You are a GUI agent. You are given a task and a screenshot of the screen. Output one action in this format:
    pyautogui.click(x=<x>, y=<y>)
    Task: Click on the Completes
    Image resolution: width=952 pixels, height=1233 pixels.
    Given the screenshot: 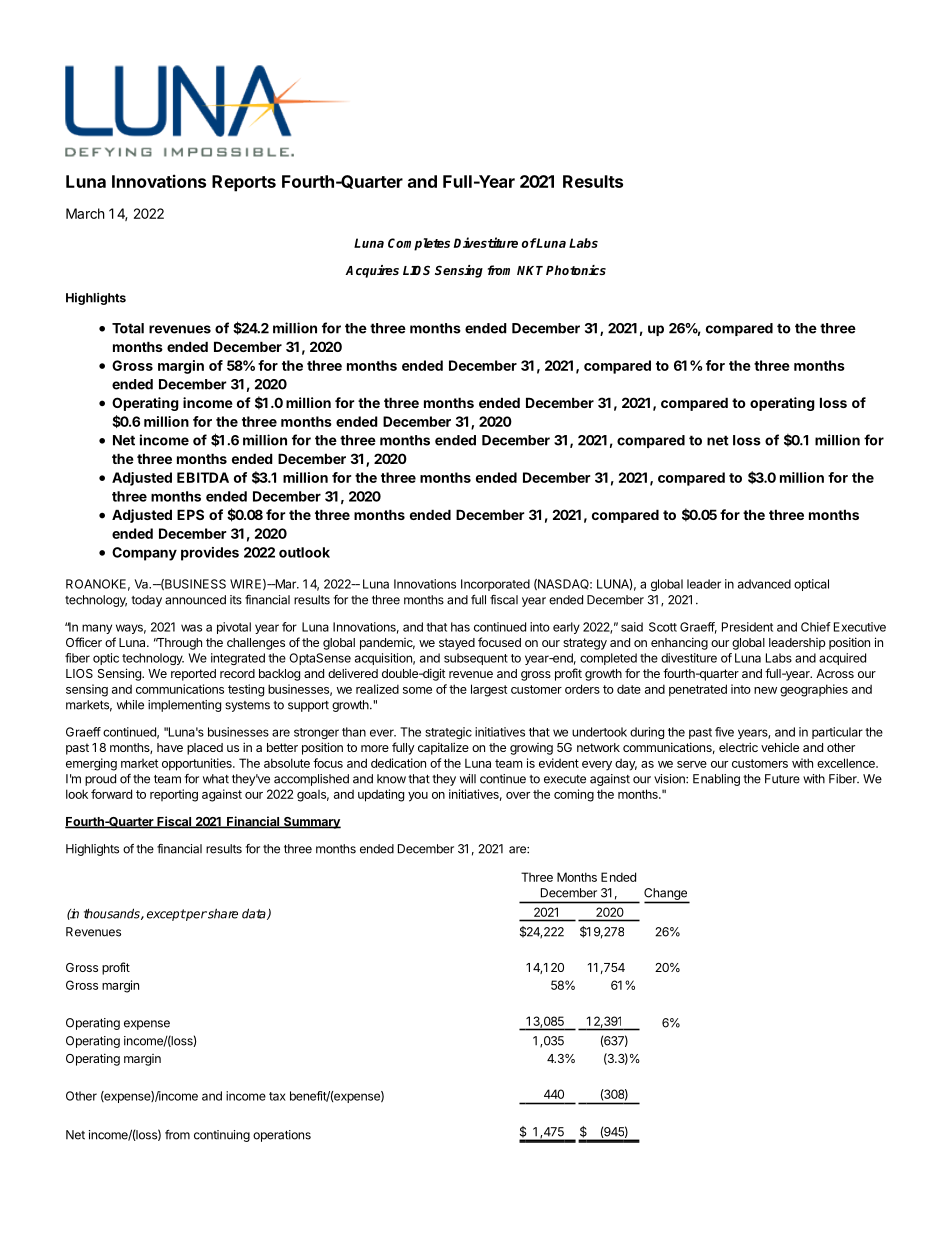 What is the action you would take?
    pyautogui.click(x=419, y=244)
